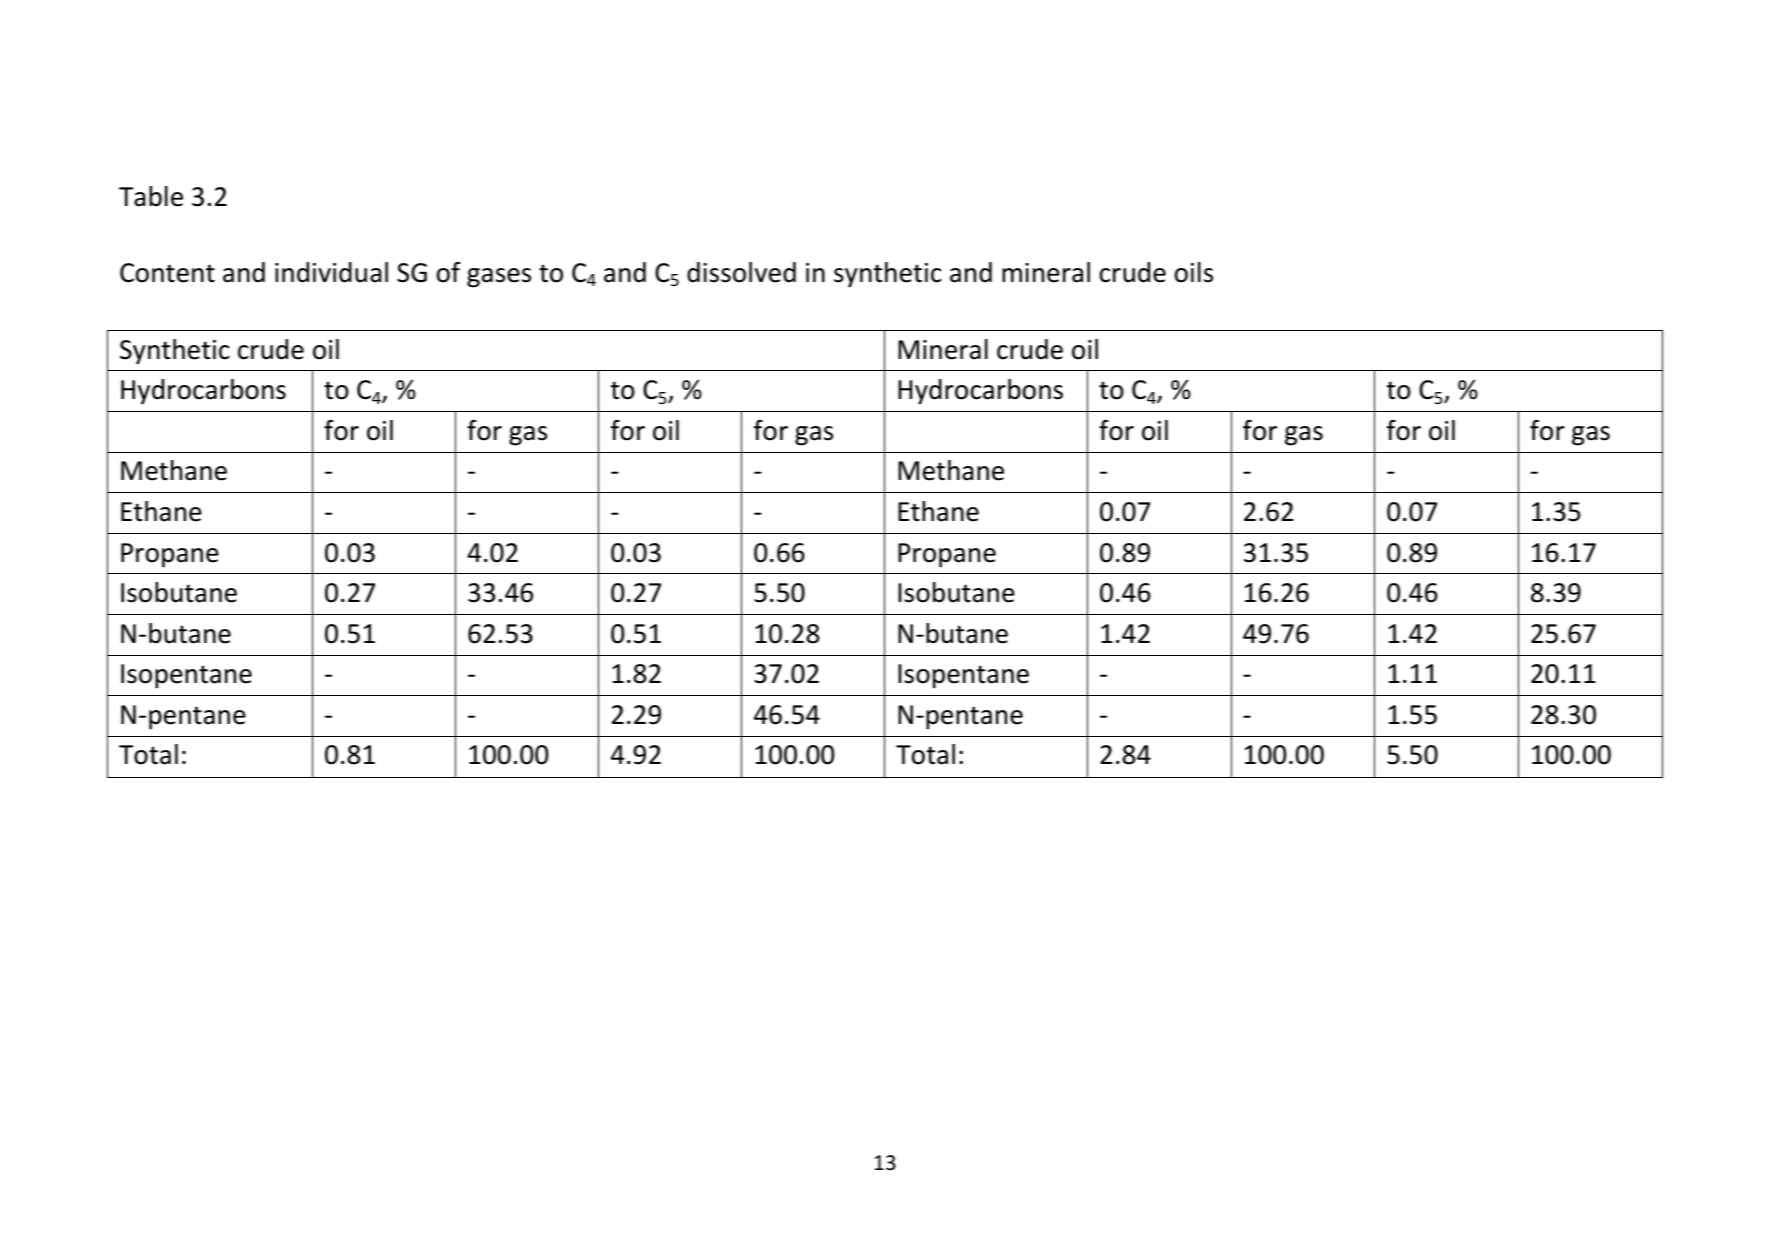  I want to click on Table, so click(151, 196).
